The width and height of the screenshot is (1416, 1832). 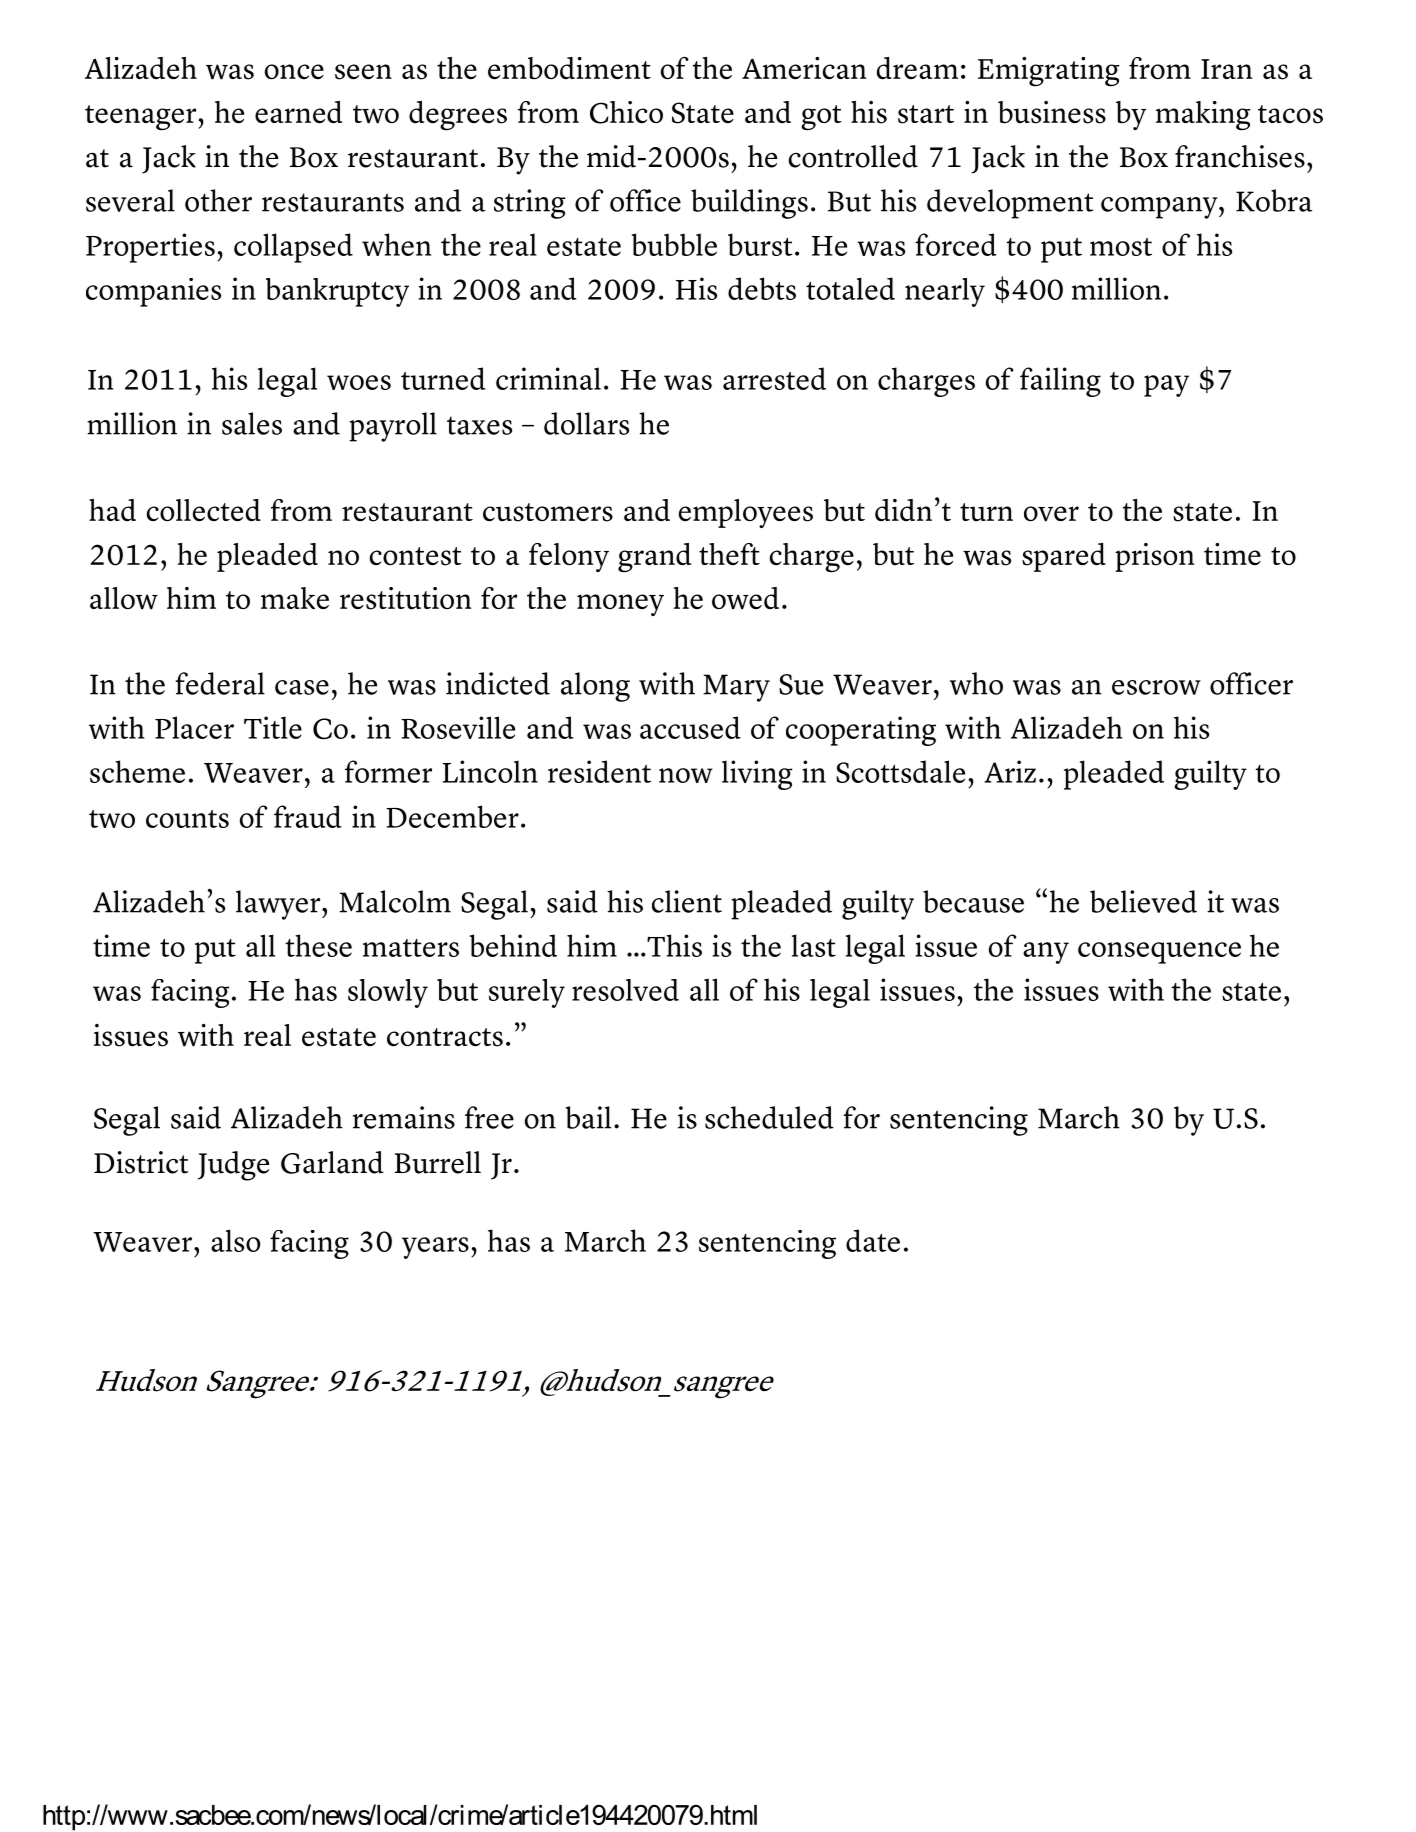 I want to click on earned, so click(x=298, y=112).
